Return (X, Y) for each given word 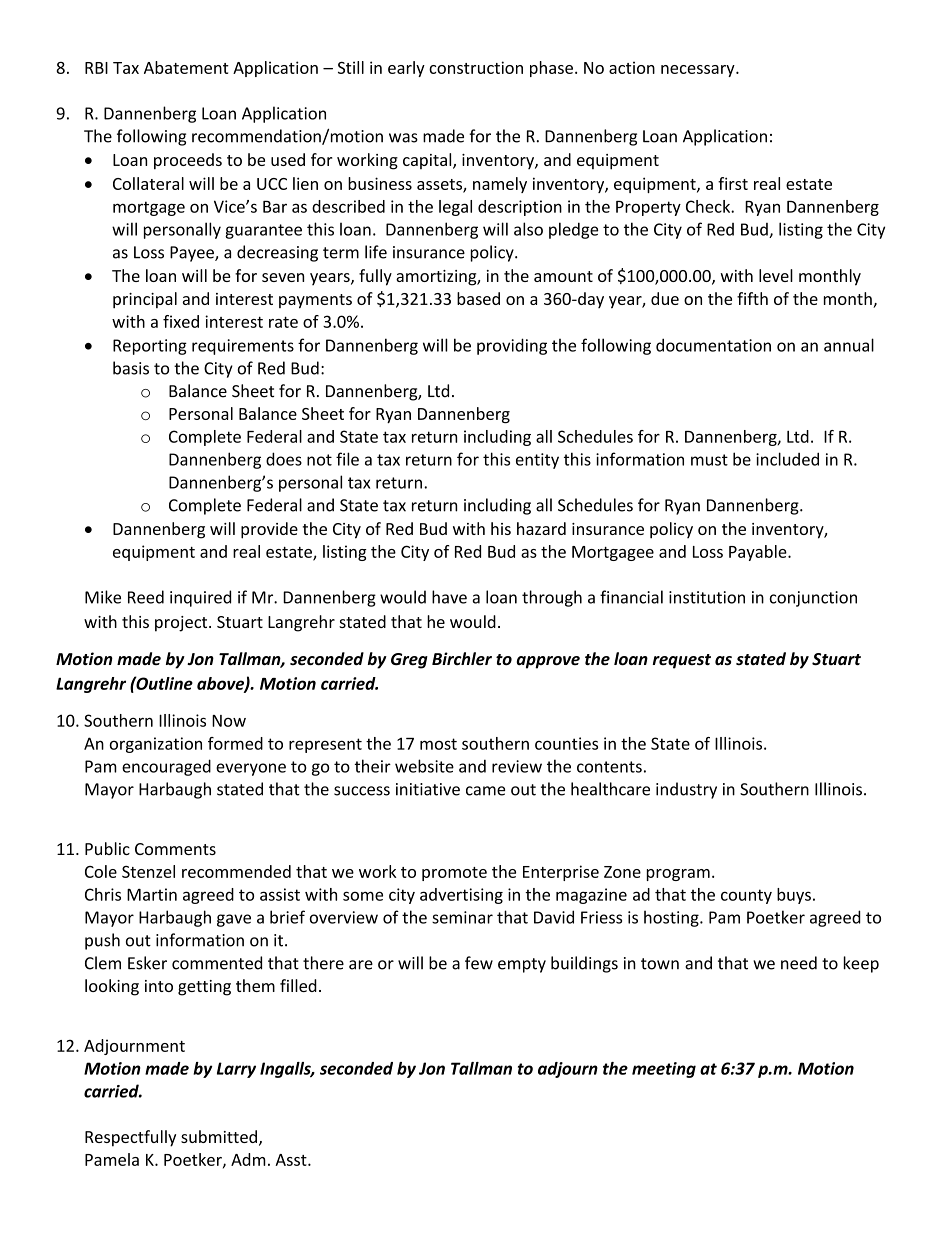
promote (454, 874)
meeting (664, 1070)
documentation (713, 345)
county (746, 896)
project (182, 624)
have (449, 597)
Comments (175, 849)
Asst (292, 1160)
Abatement (186, 67)
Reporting (150, 347)
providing (512, 346)
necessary (699, 71)
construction (476, 67)
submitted (219, 1136)
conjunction (813, 599)
